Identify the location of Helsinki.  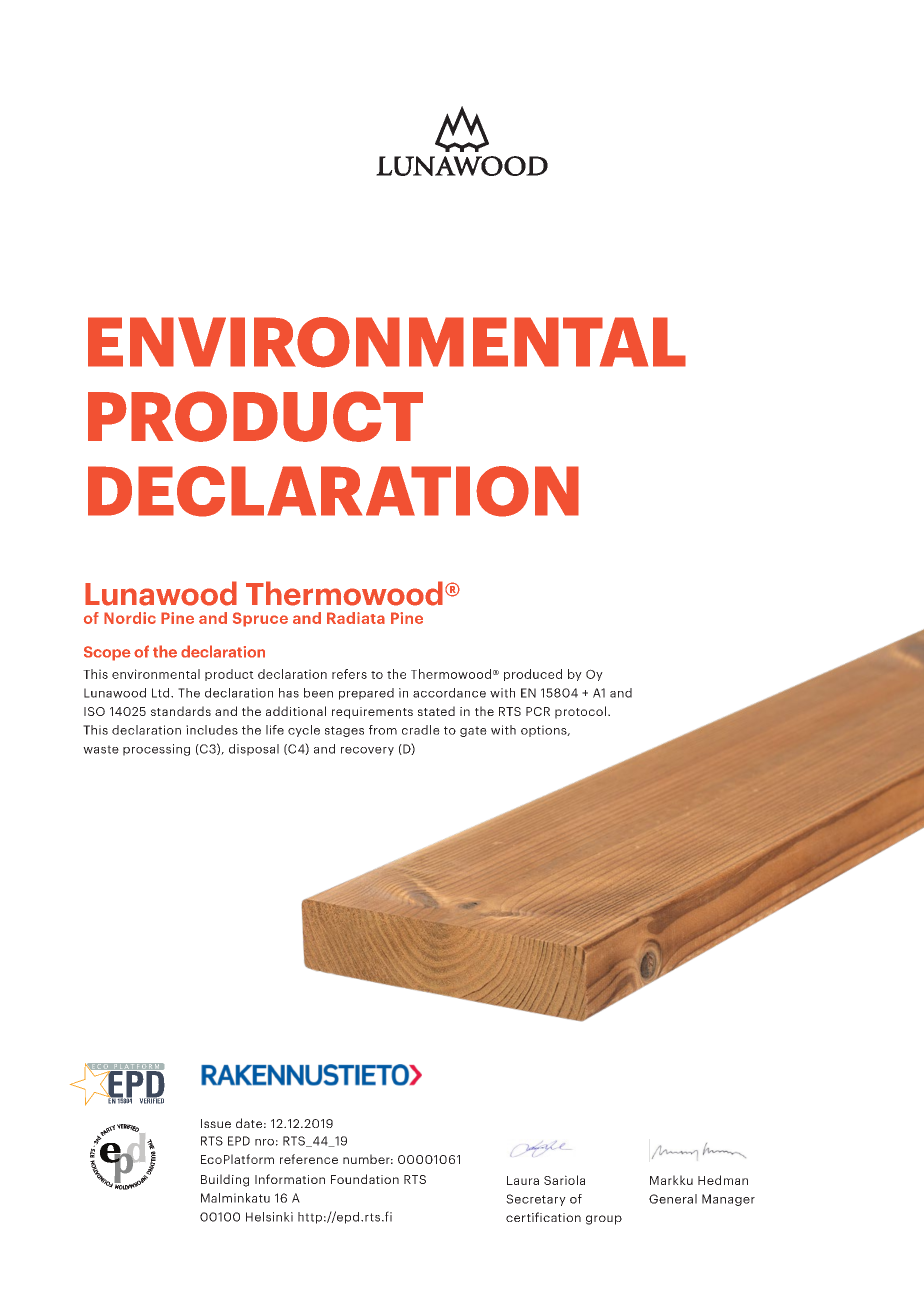
(269, 1217).
